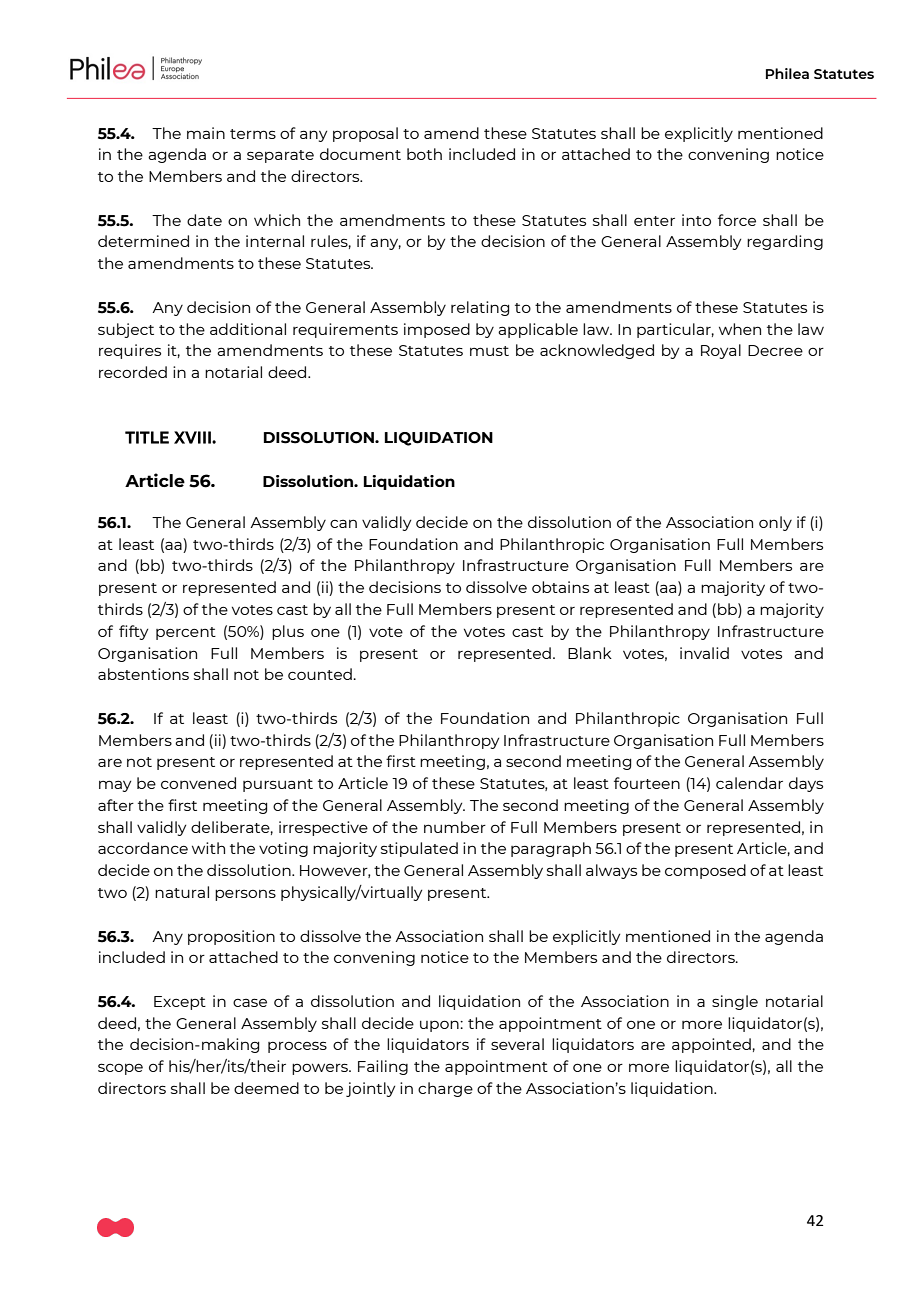 The height and width of the document is (1308, 924). What do you see at coordinates (455, 827) in the document?
I see `number` at bounding box center [455, 827].
